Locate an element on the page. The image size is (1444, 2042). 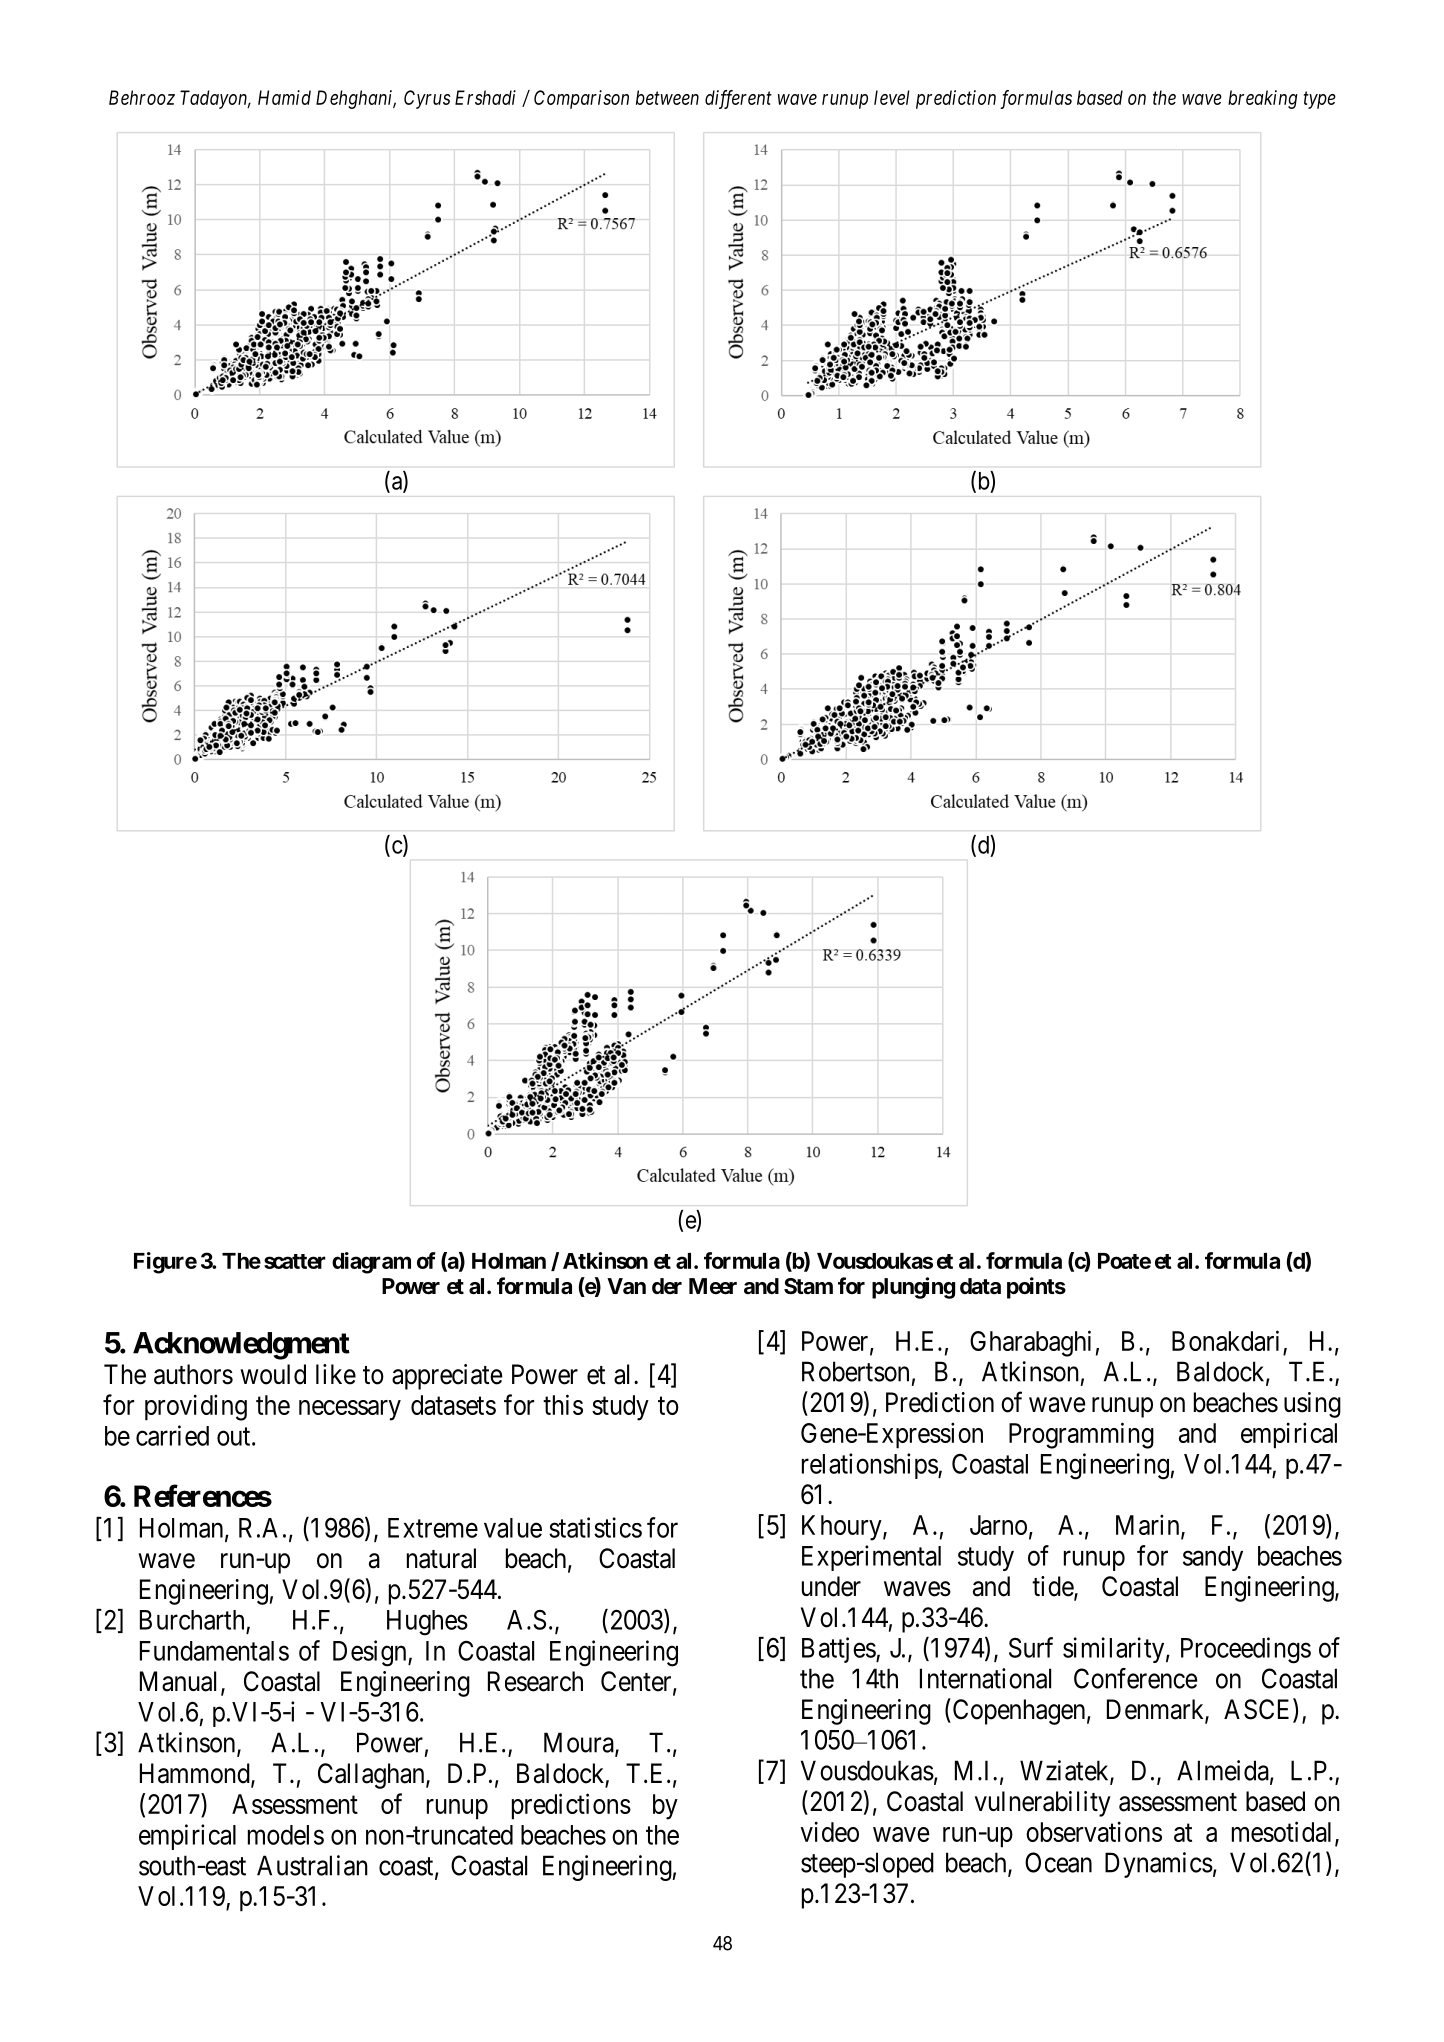
Robertson is located at coordinates (855, 1371).
